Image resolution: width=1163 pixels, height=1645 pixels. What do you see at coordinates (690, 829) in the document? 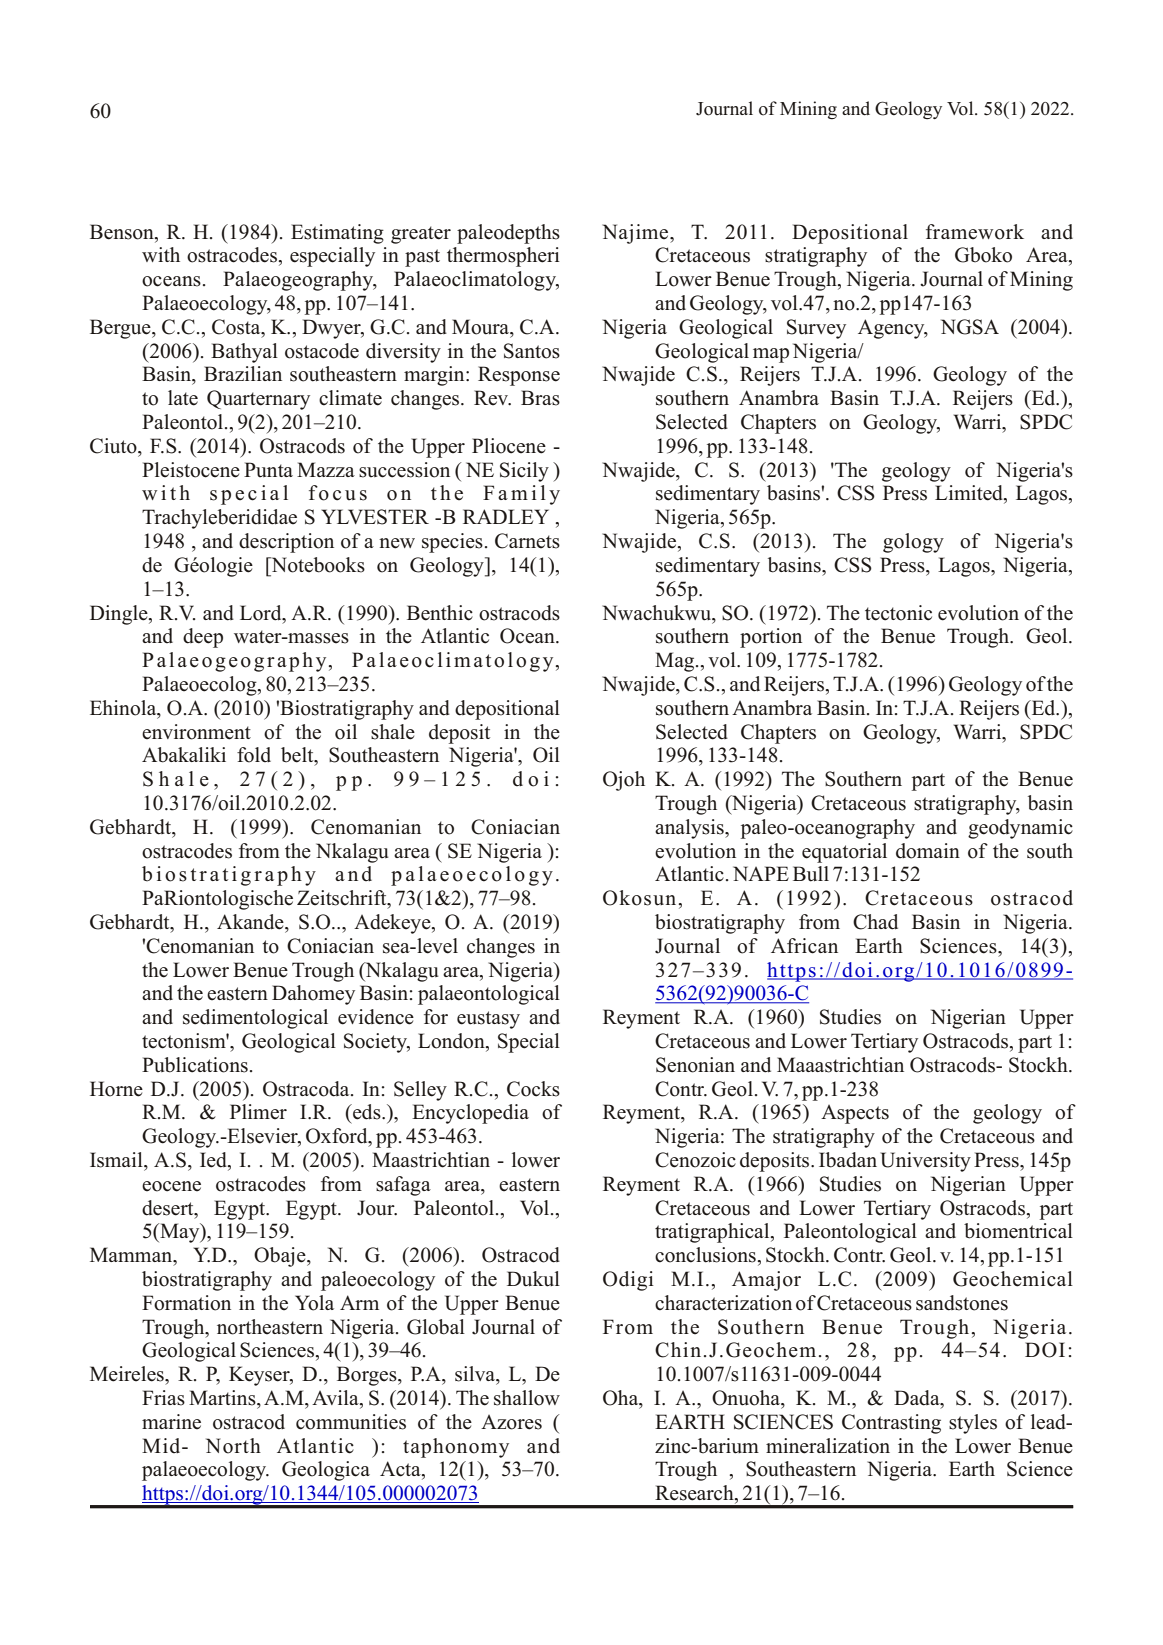
I see `analysis` at bounding box center [690, 829].
